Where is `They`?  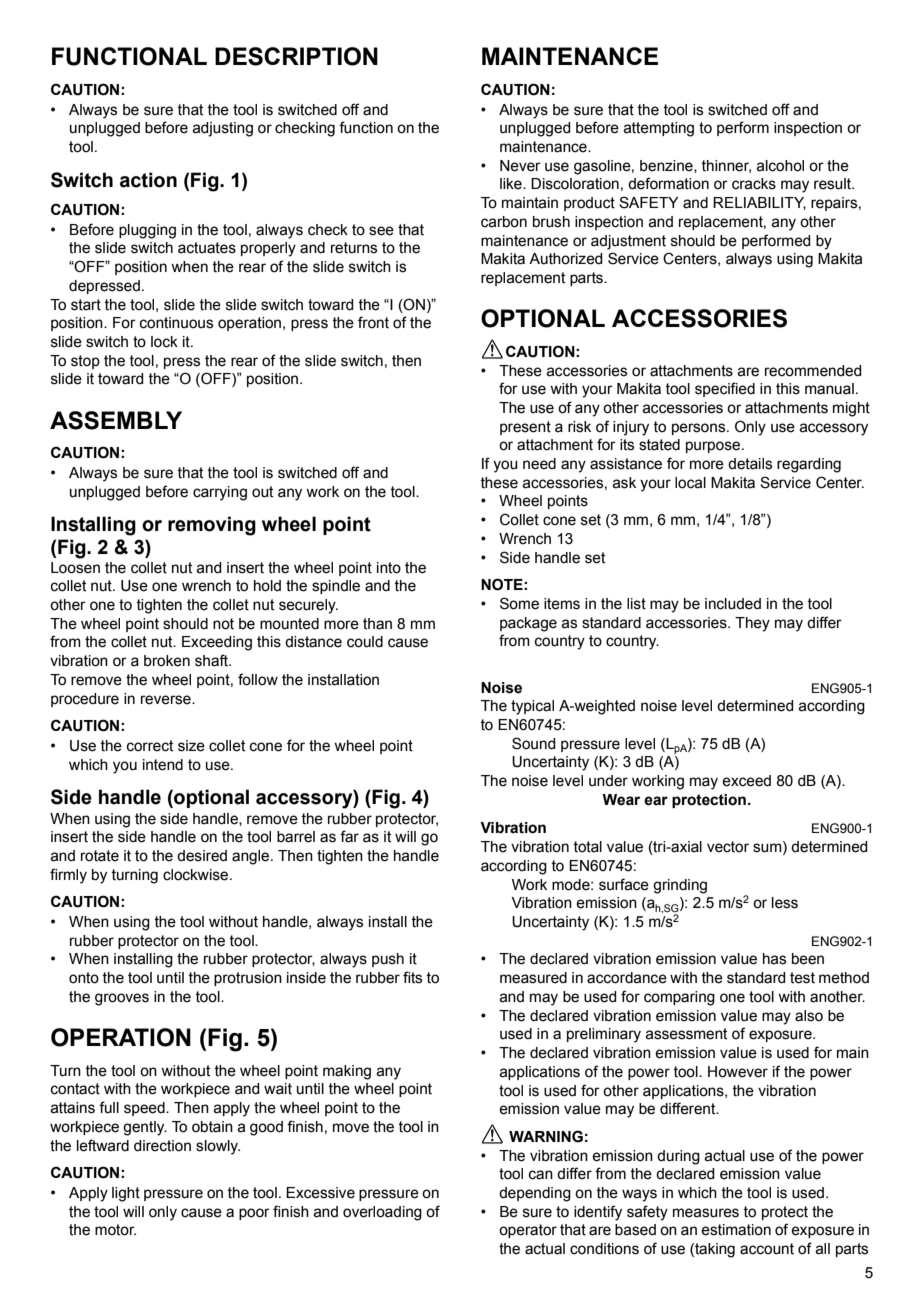
They is located at coordinates (752, 624).
